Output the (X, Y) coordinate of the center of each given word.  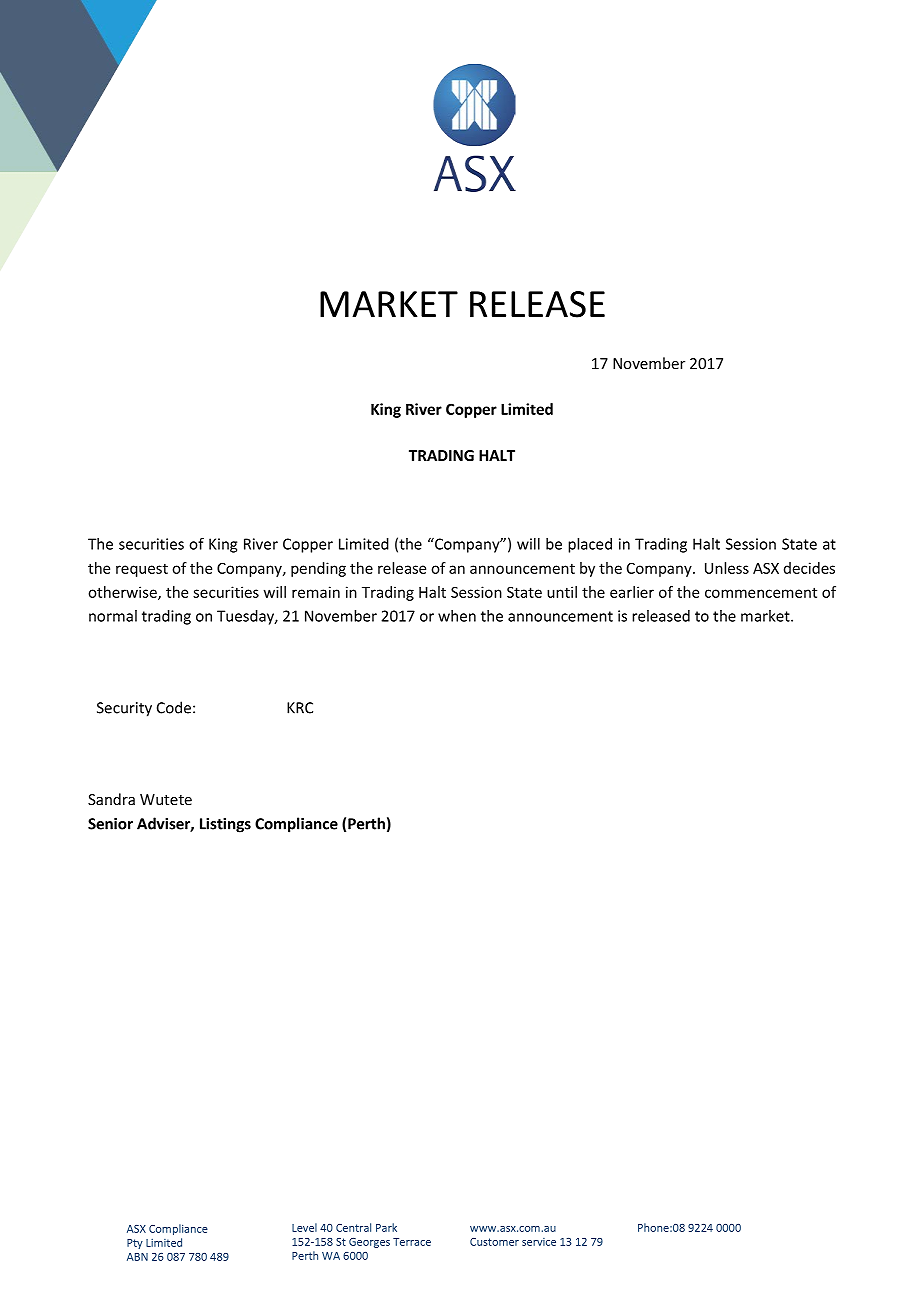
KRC (300, 708)
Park (386, 1227)
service (539, 1242)
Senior (110, 824)
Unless (727, 568)
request (142, 570)
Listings (225, 825)
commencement (761, 592)
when (457, 616)
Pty (135, 1244)
